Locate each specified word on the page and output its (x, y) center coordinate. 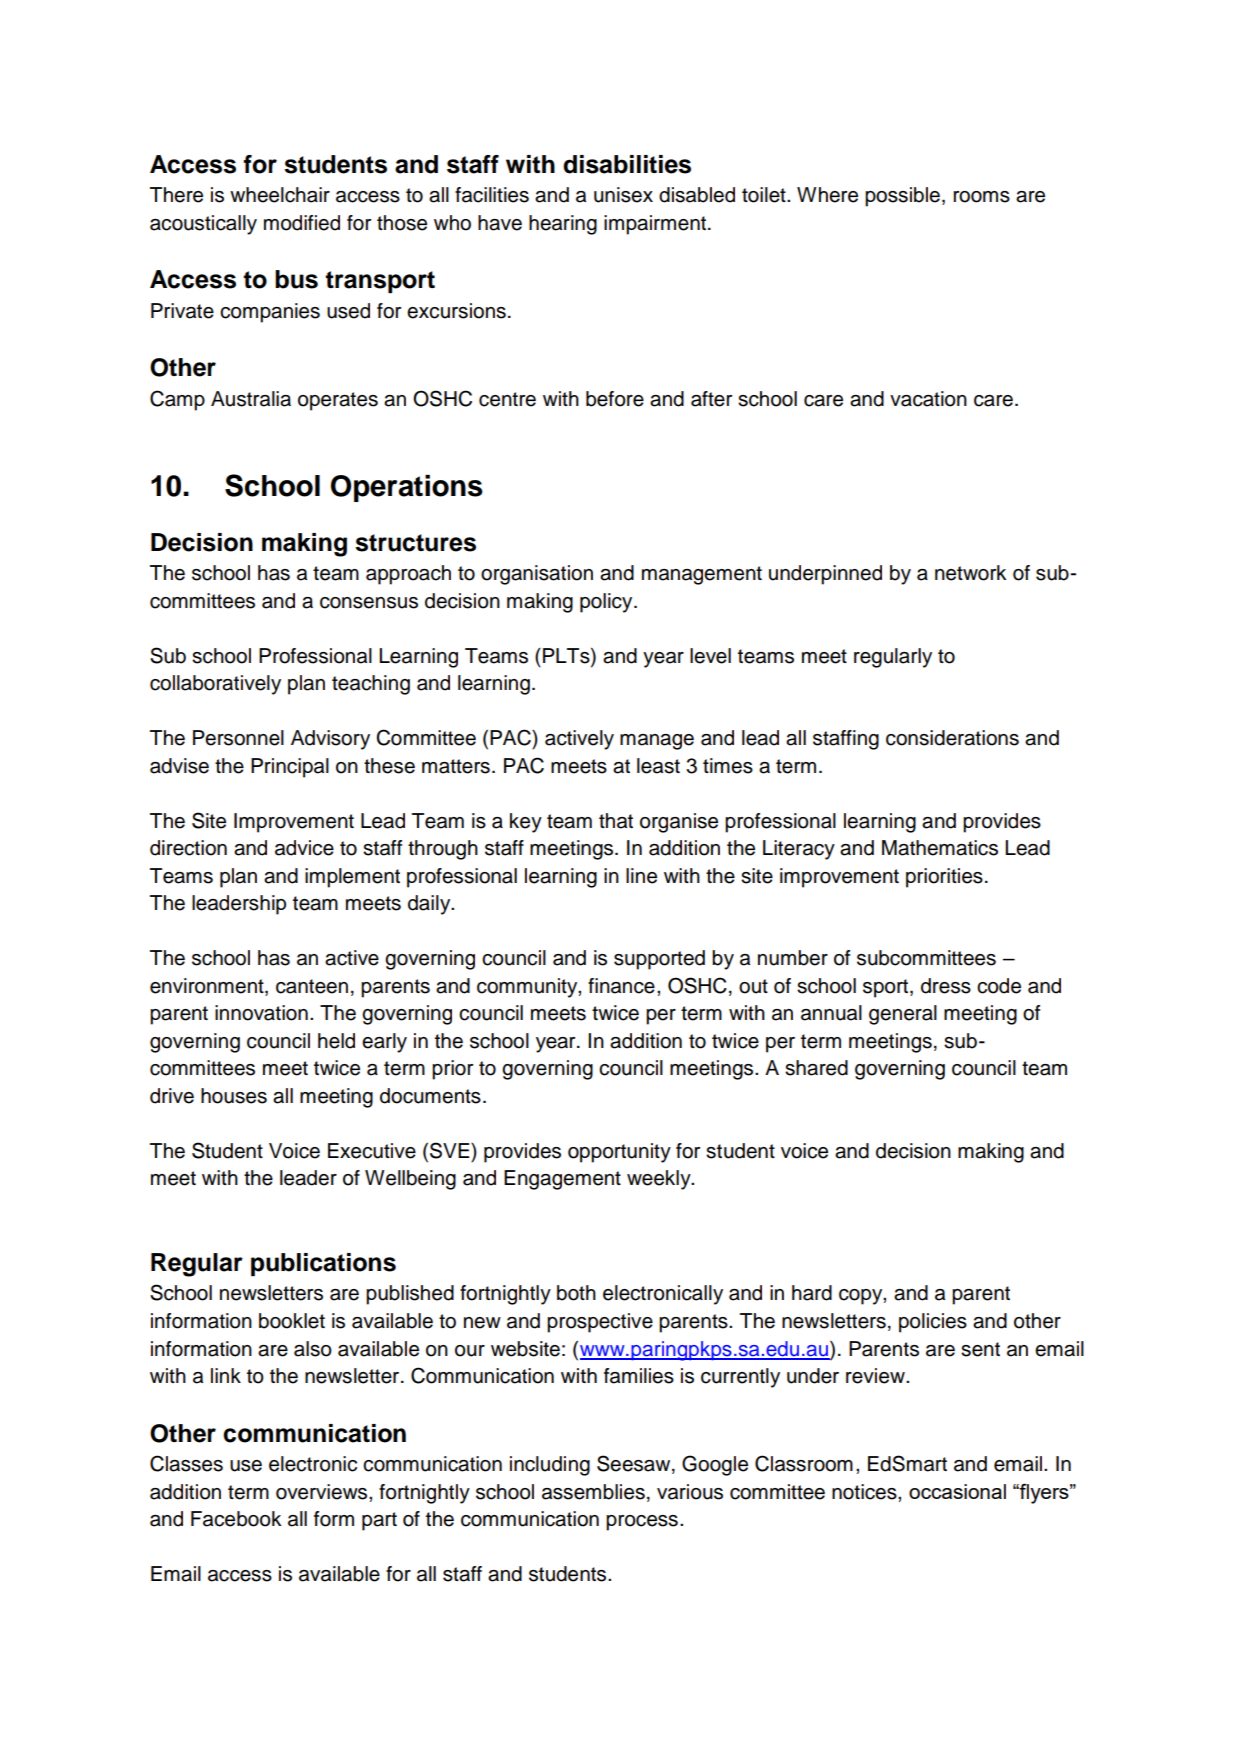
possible (902, 197)
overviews (323, 1492)
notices (865, 1492)
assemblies (593, 1492)
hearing (563, 225)
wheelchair (280, 195)
